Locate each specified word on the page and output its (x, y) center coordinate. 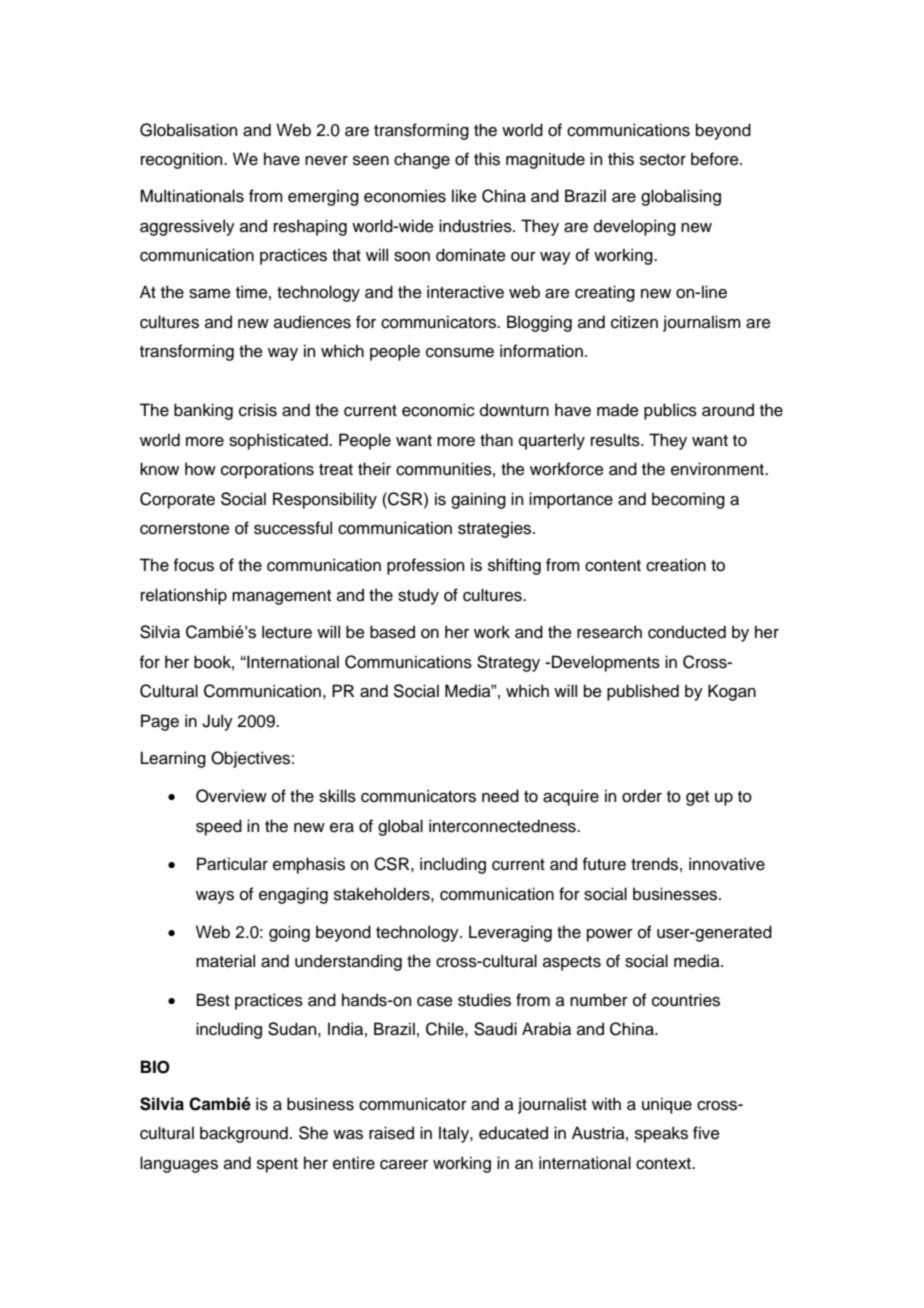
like (464, 196)
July (217, 722)
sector (663, 160)
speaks (661, 1134)
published (643, 692)
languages (179, 1164)
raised (391, 1133)
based (392, 632)
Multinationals (192, 196)
